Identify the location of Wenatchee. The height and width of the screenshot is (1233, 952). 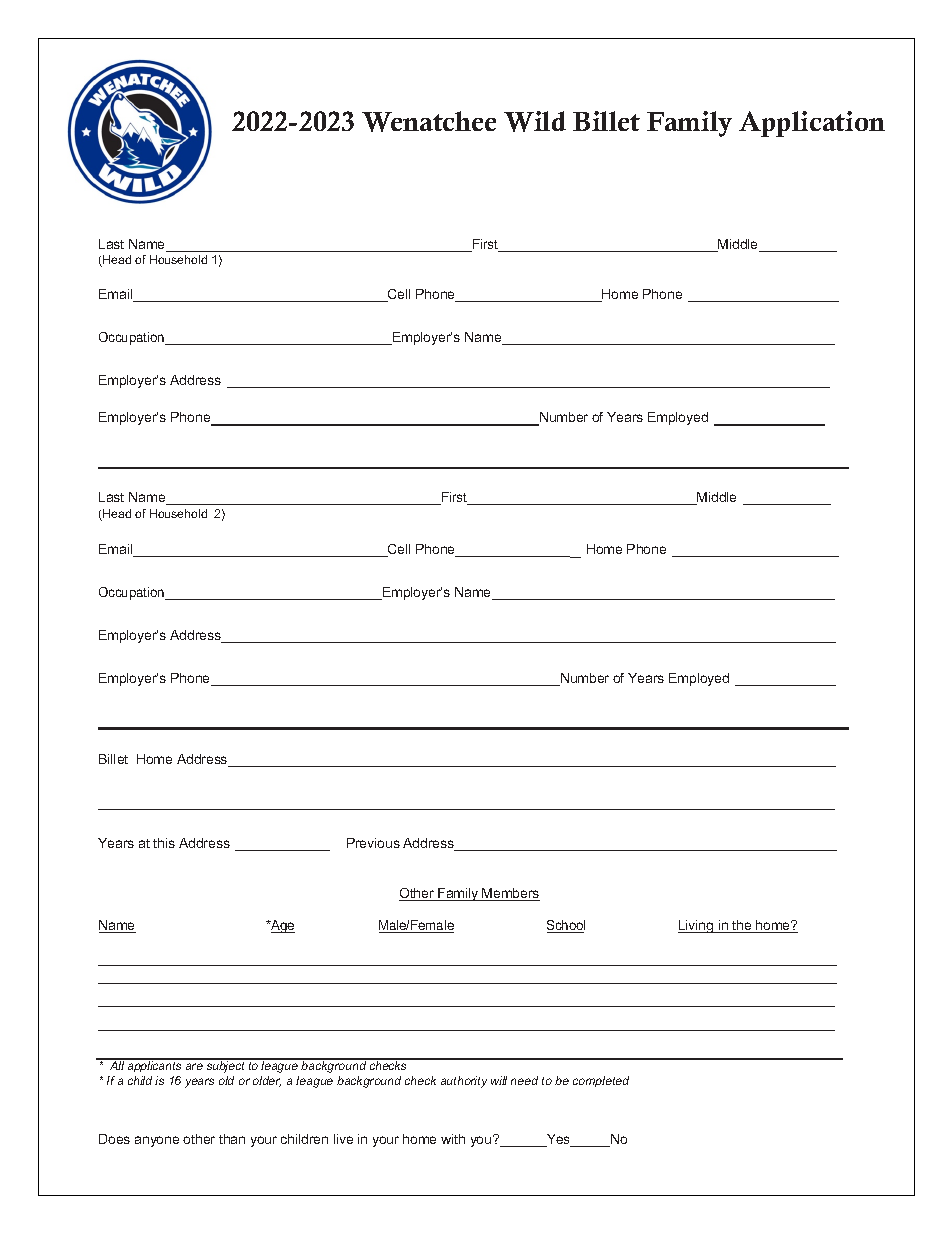
(429, 121).
